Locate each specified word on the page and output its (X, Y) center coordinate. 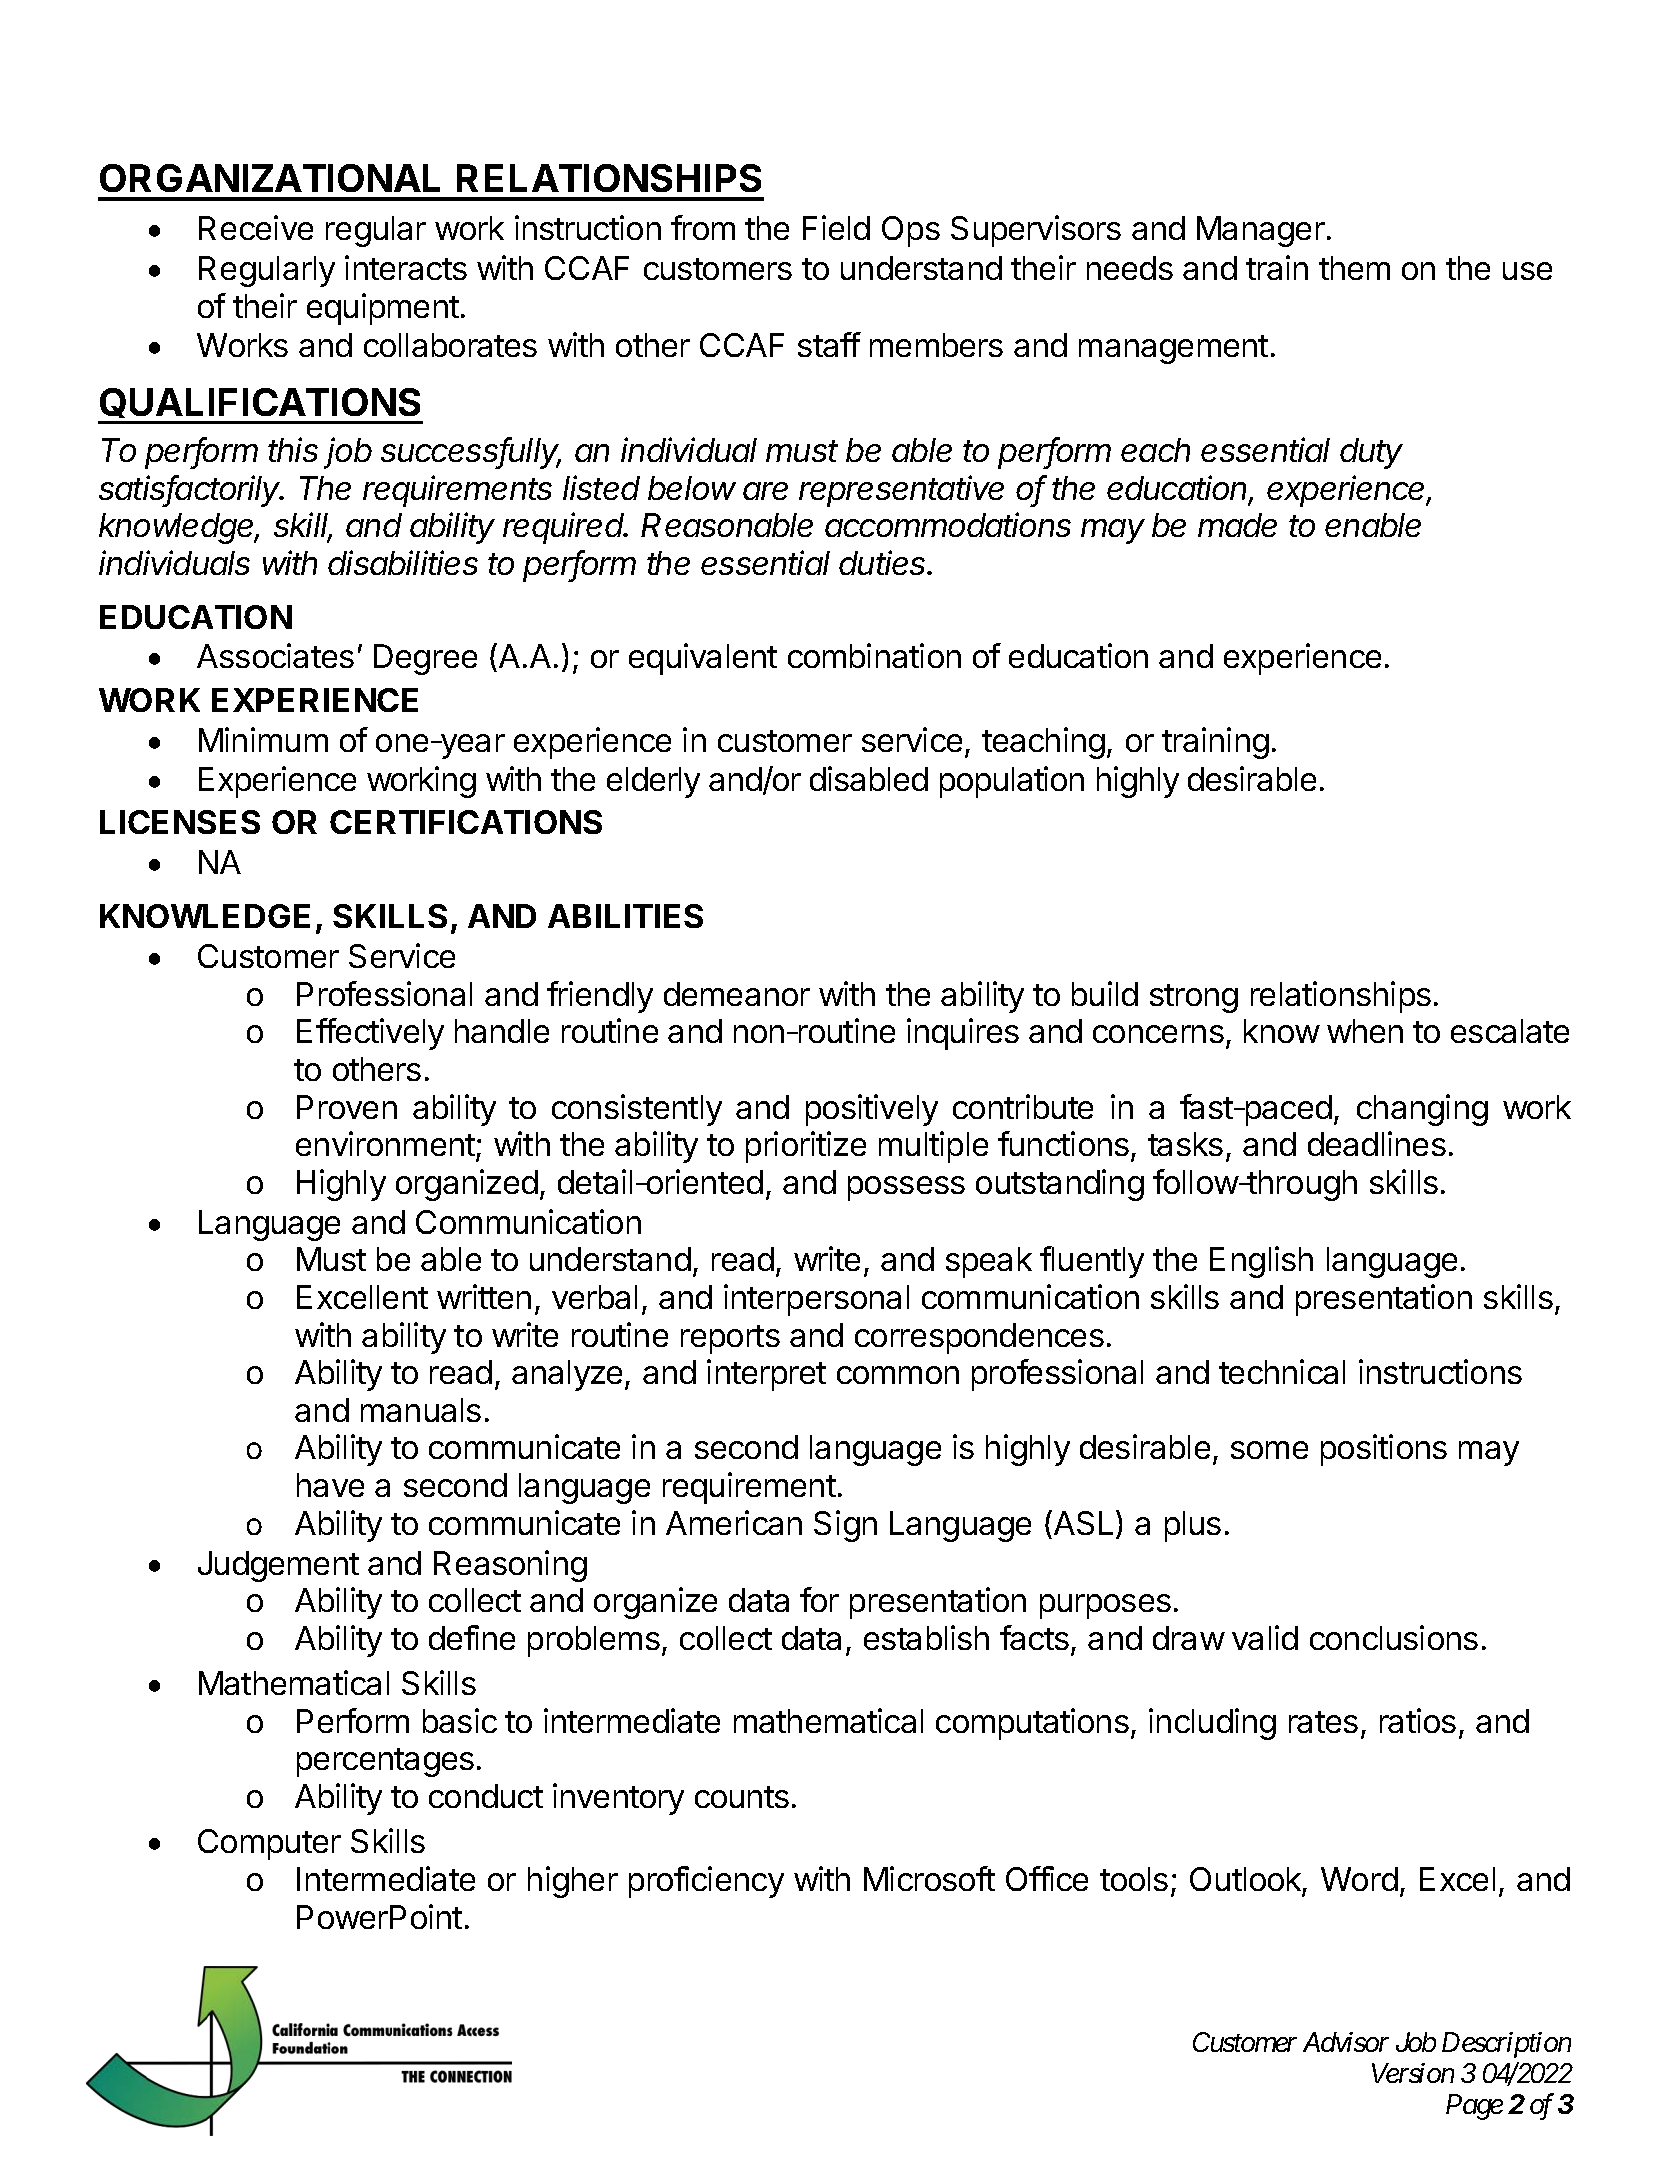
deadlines (1377, 1143)
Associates (275, 655)
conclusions (1394, 1637)
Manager (1261, 231)
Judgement (278, 1566)
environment (386, 1145)
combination (874, 655)
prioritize (806, 1147)
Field (836, 227)
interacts (406, 267)
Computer (269, 1844)
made (1237, 525)
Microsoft (929, 1878)
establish (926, 1637)
